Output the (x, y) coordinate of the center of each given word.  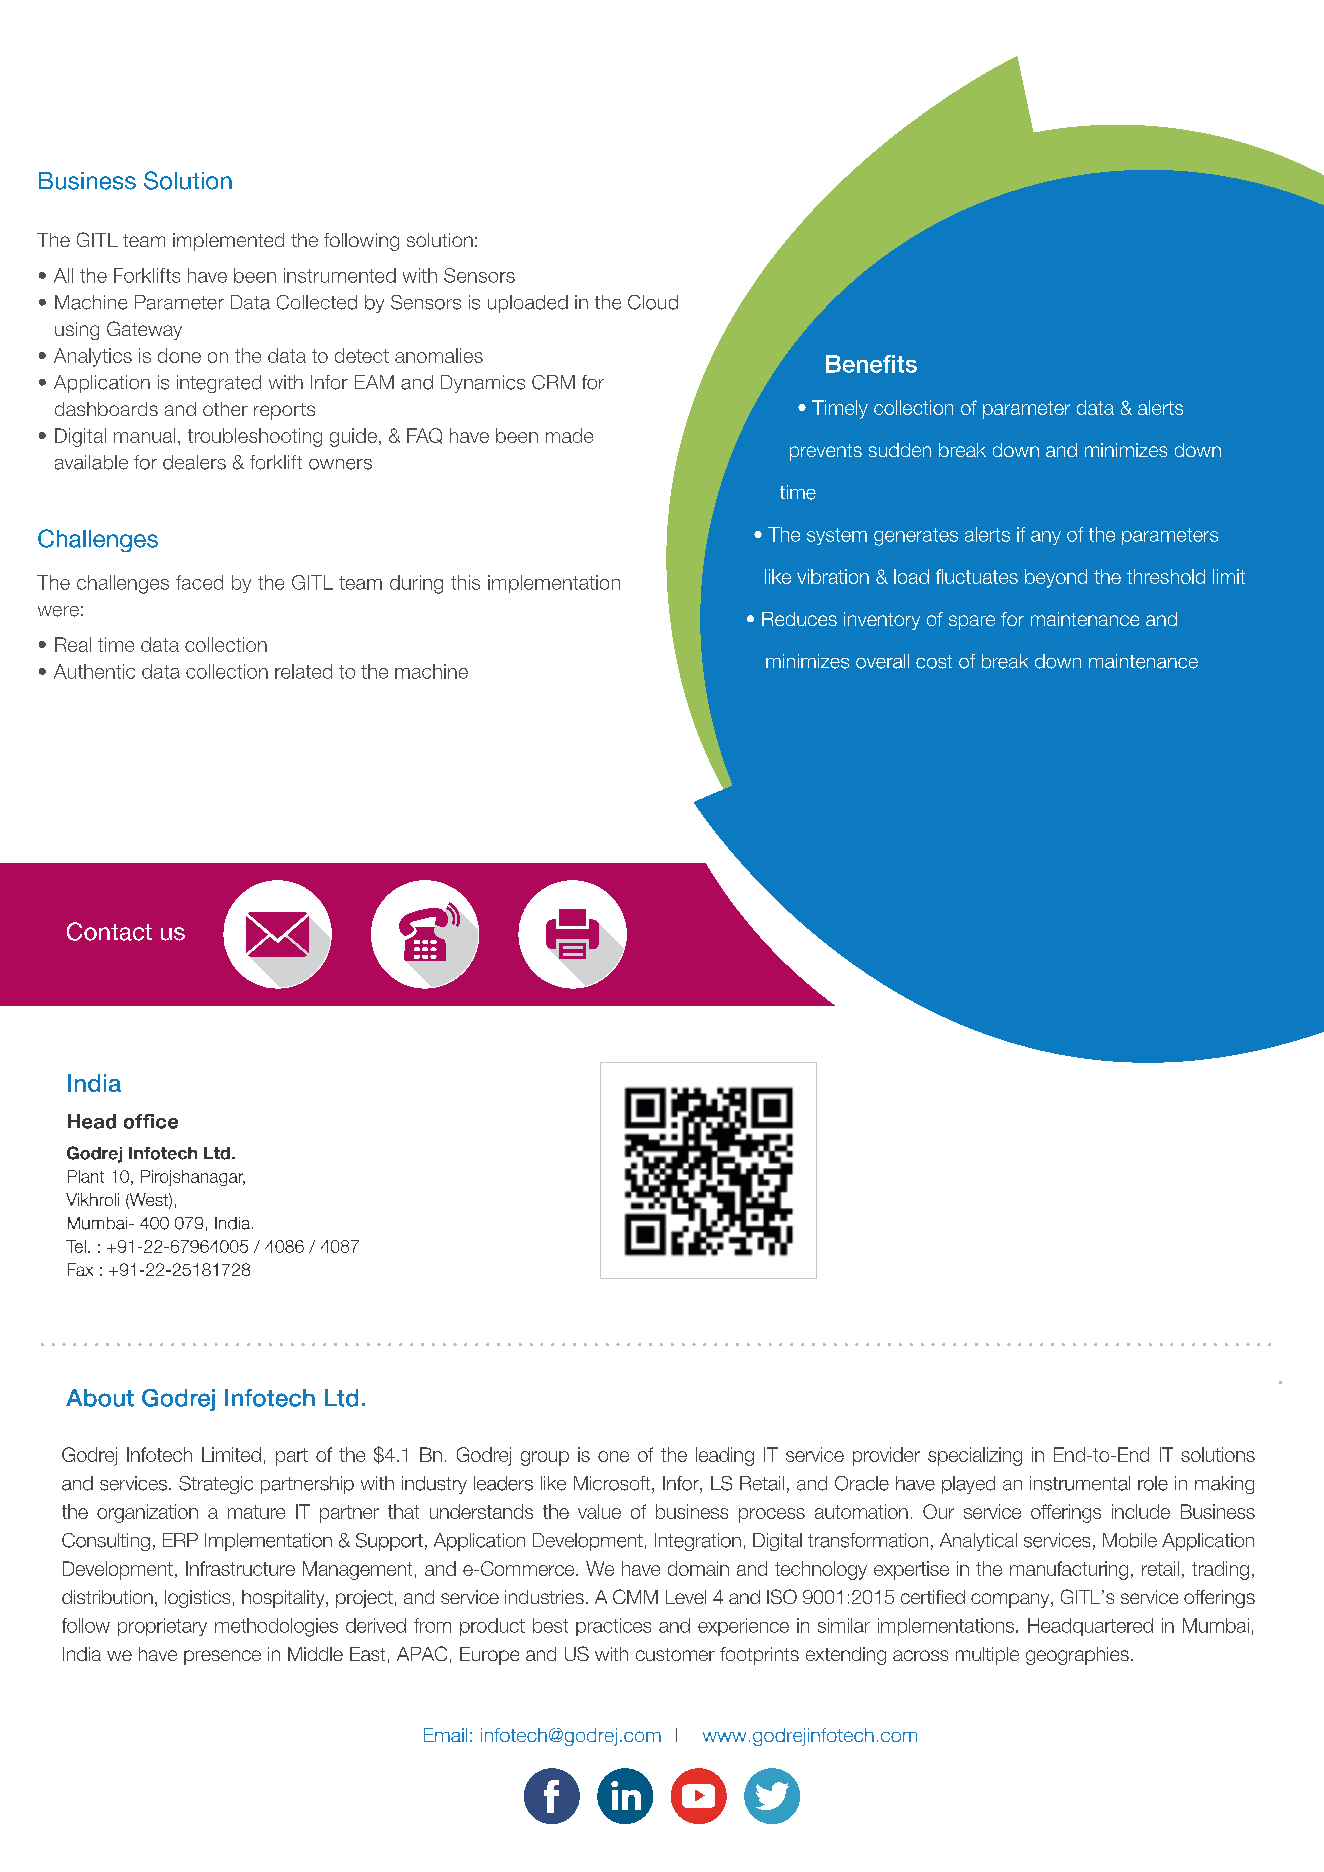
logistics (197, 1599)
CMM (635, 1596)
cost (934, 662)
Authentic (94, 671)
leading (725, 1456)
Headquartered (1090, 1627)
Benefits (871, 364)
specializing (975, 1456)
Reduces (799, 619)
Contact (109, 931)
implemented (228, 242)
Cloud (653, 302)
